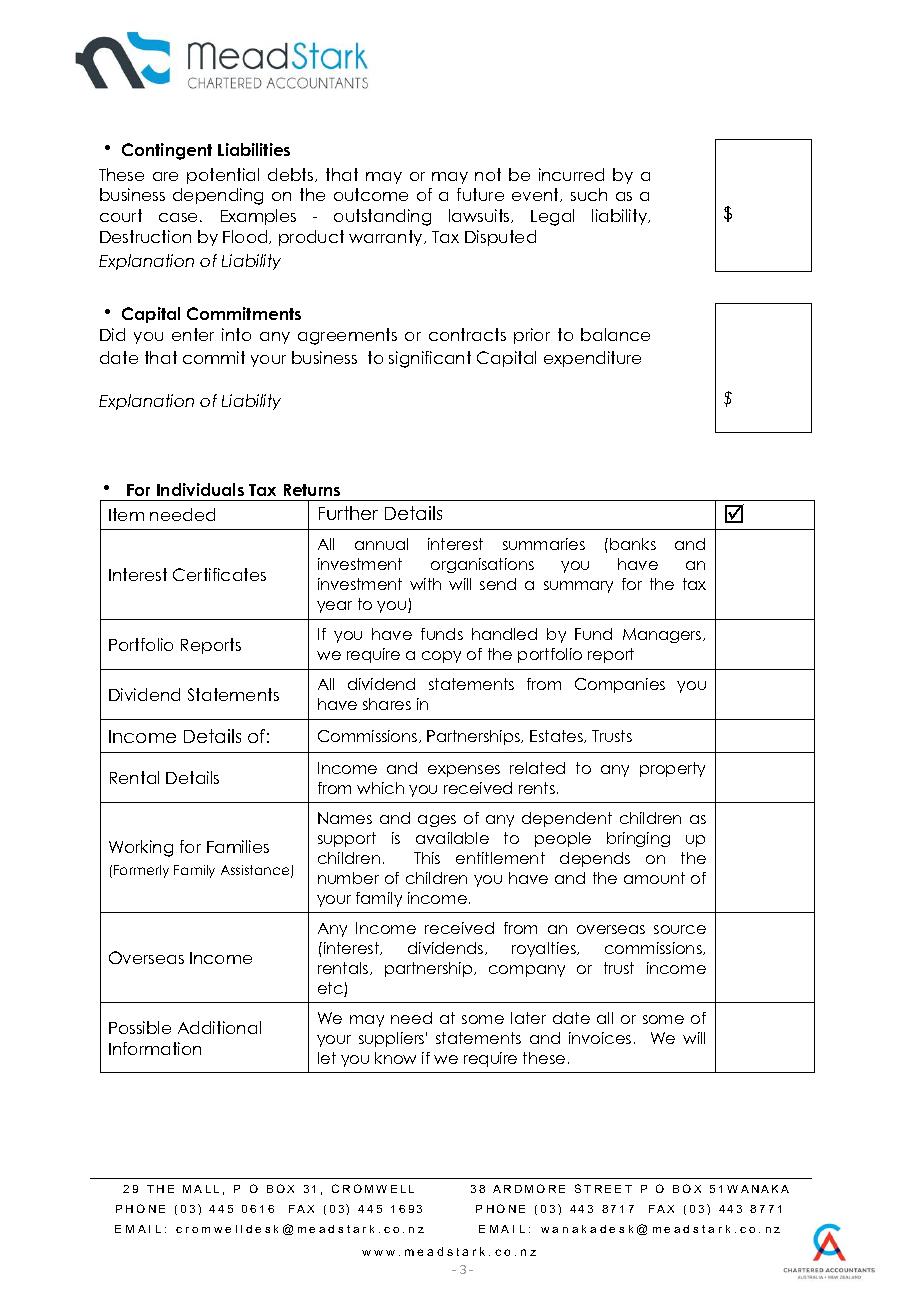 This screenshot has height=1308, width=924. I want to click on Information, so click(155, 1048).
